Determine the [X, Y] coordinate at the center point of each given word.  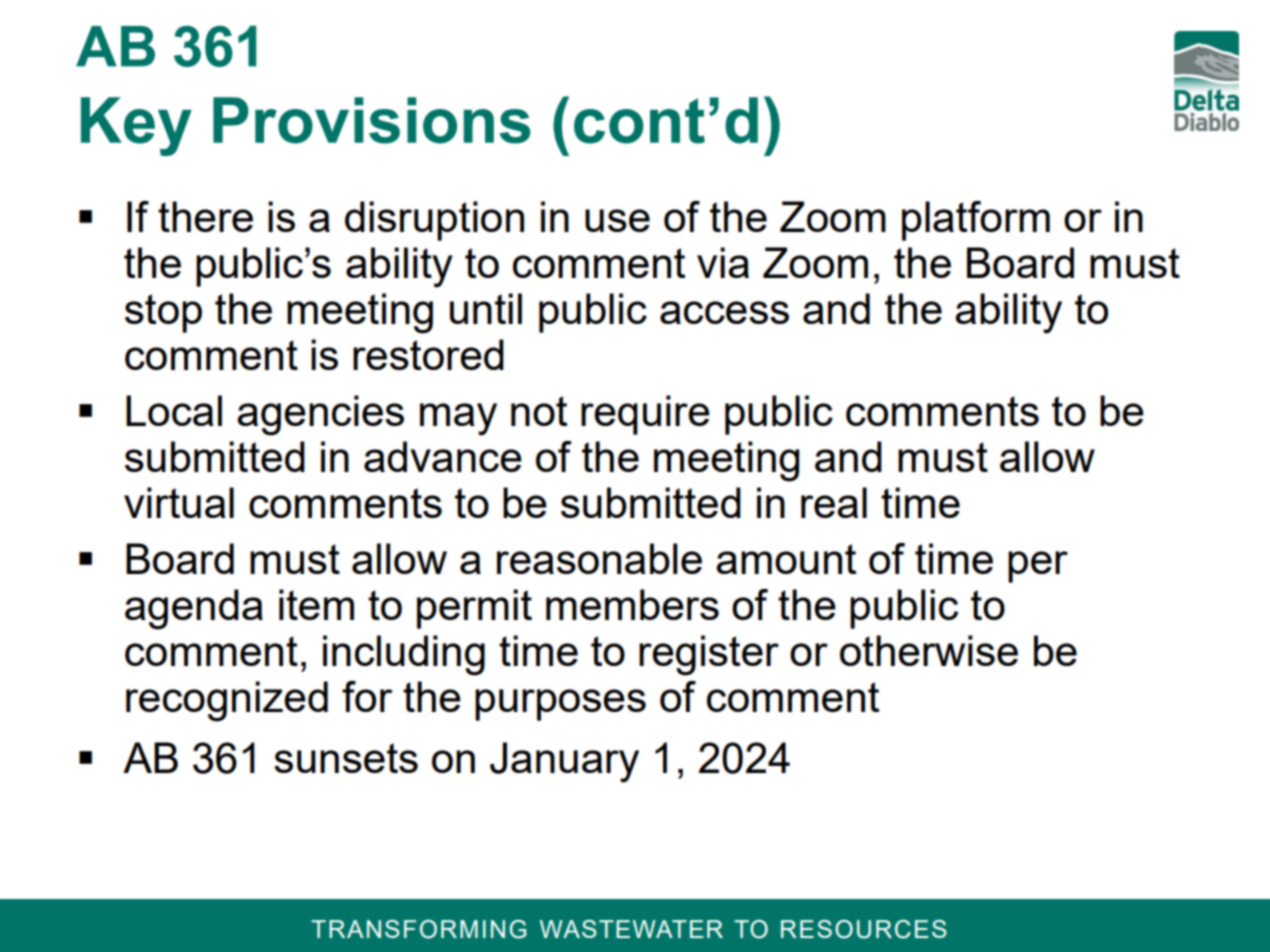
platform [976, 221]
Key [136, 126]
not [539, 411]
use [617, 220]
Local [174, 410]
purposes [560, 705]
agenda [194, 609]
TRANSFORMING [418, 929]
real [834, 502]
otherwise [929, 650]
